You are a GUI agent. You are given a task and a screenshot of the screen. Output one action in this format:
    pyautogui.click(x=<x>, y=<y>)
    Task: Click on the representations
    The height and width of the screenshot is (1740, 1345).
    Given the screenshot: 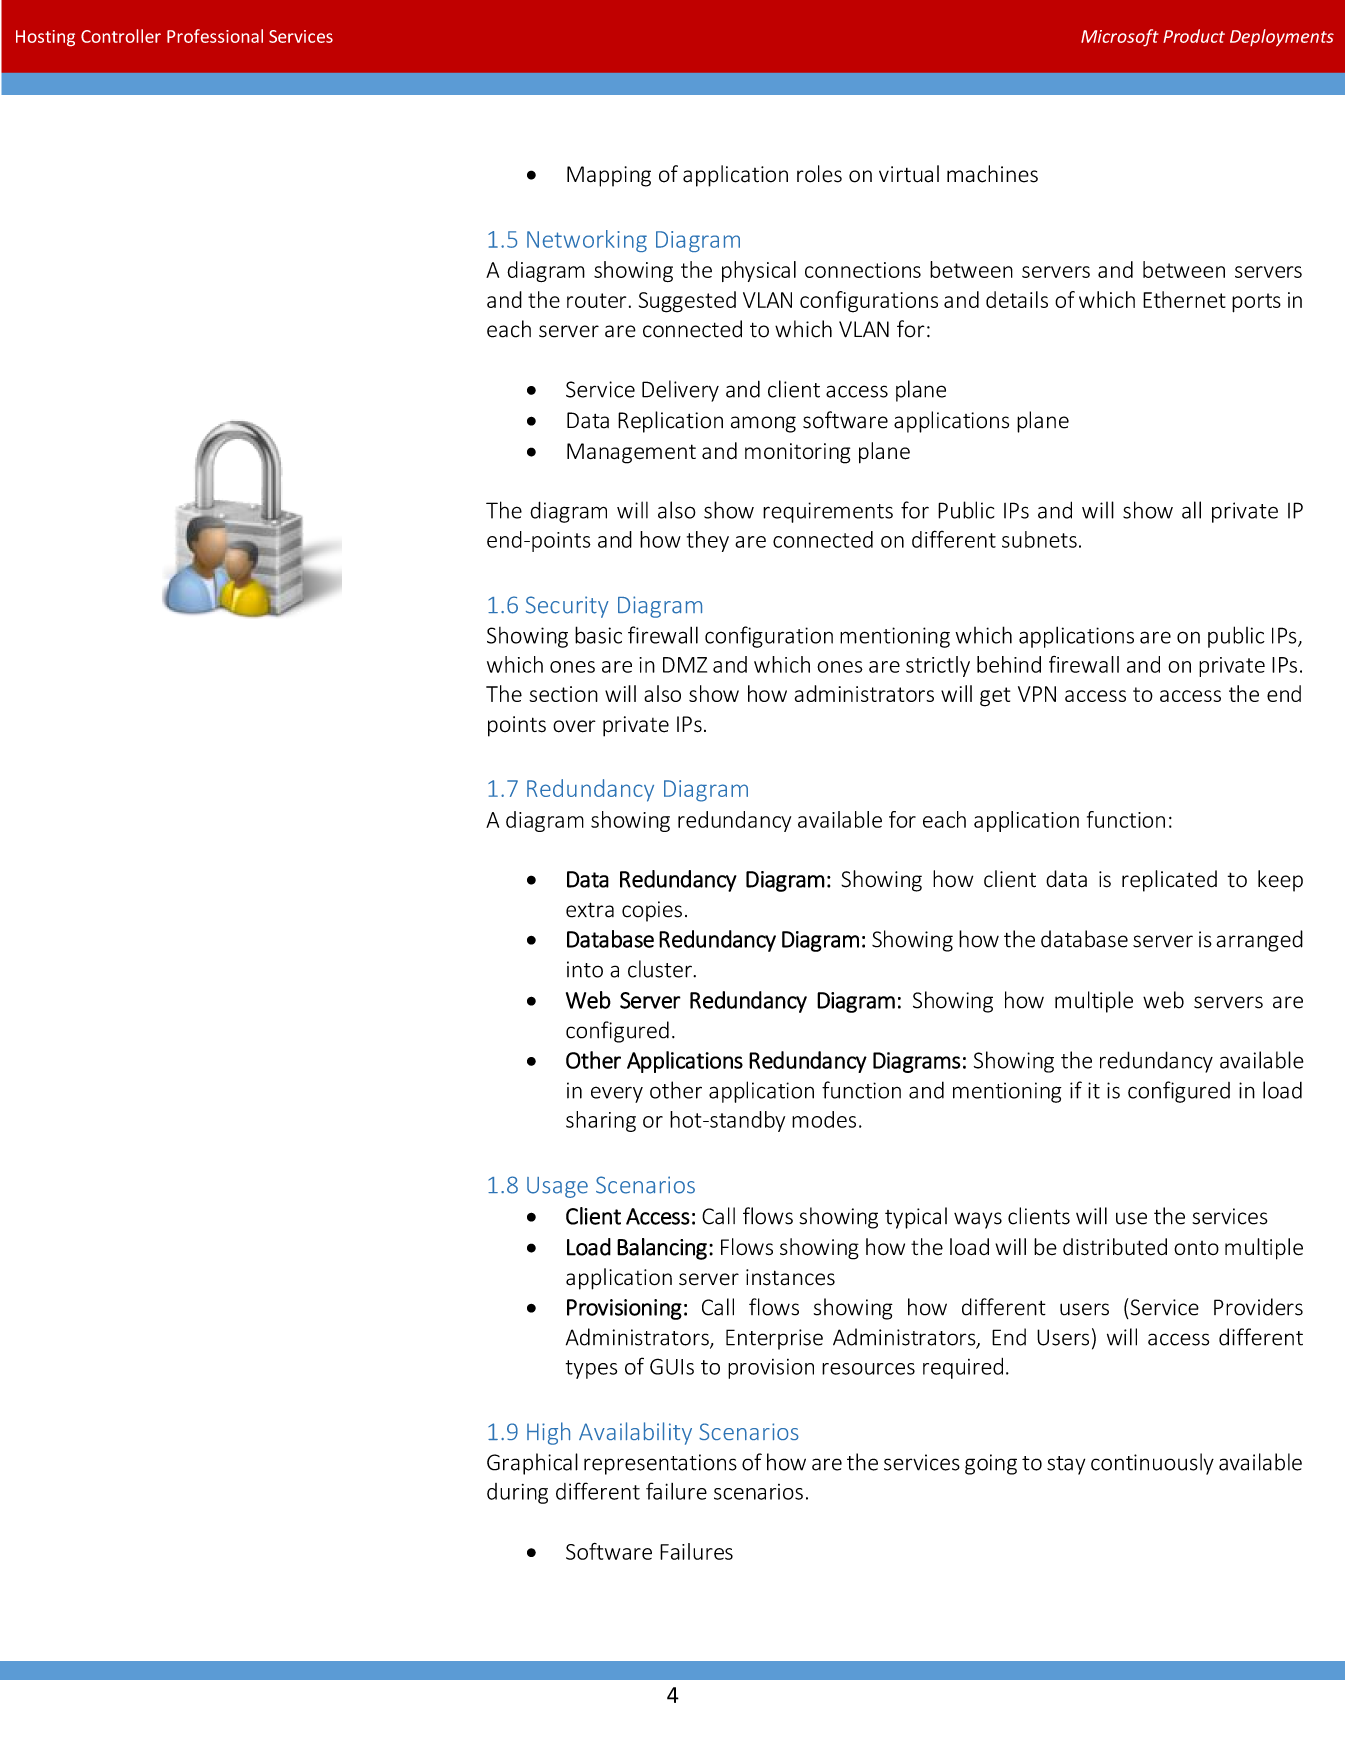 What is the action you would take?
    pyautogui.click(x=660, y=1464)
